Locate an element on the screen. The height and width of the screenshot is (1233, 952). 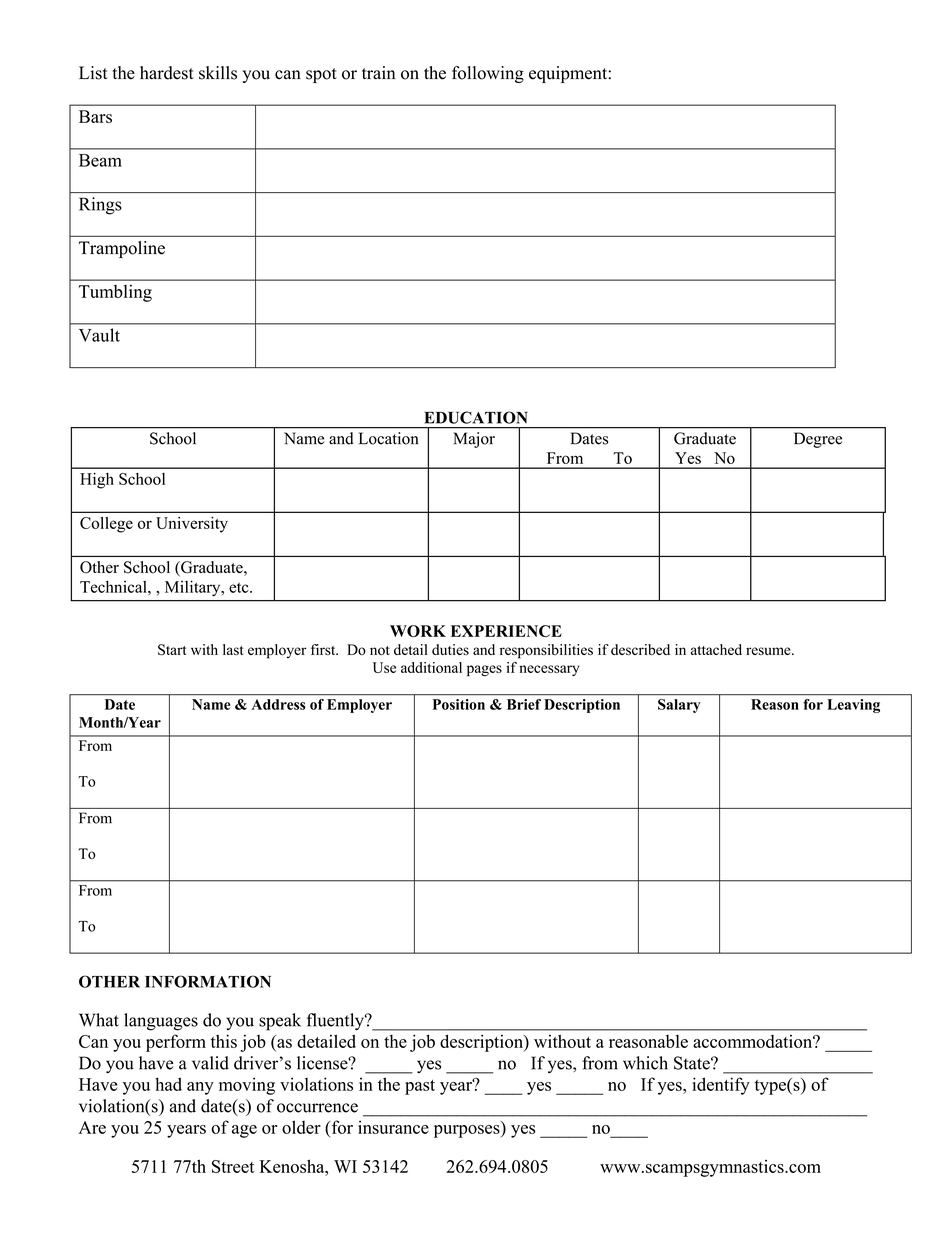
following is located at coordinates (488, 74).
